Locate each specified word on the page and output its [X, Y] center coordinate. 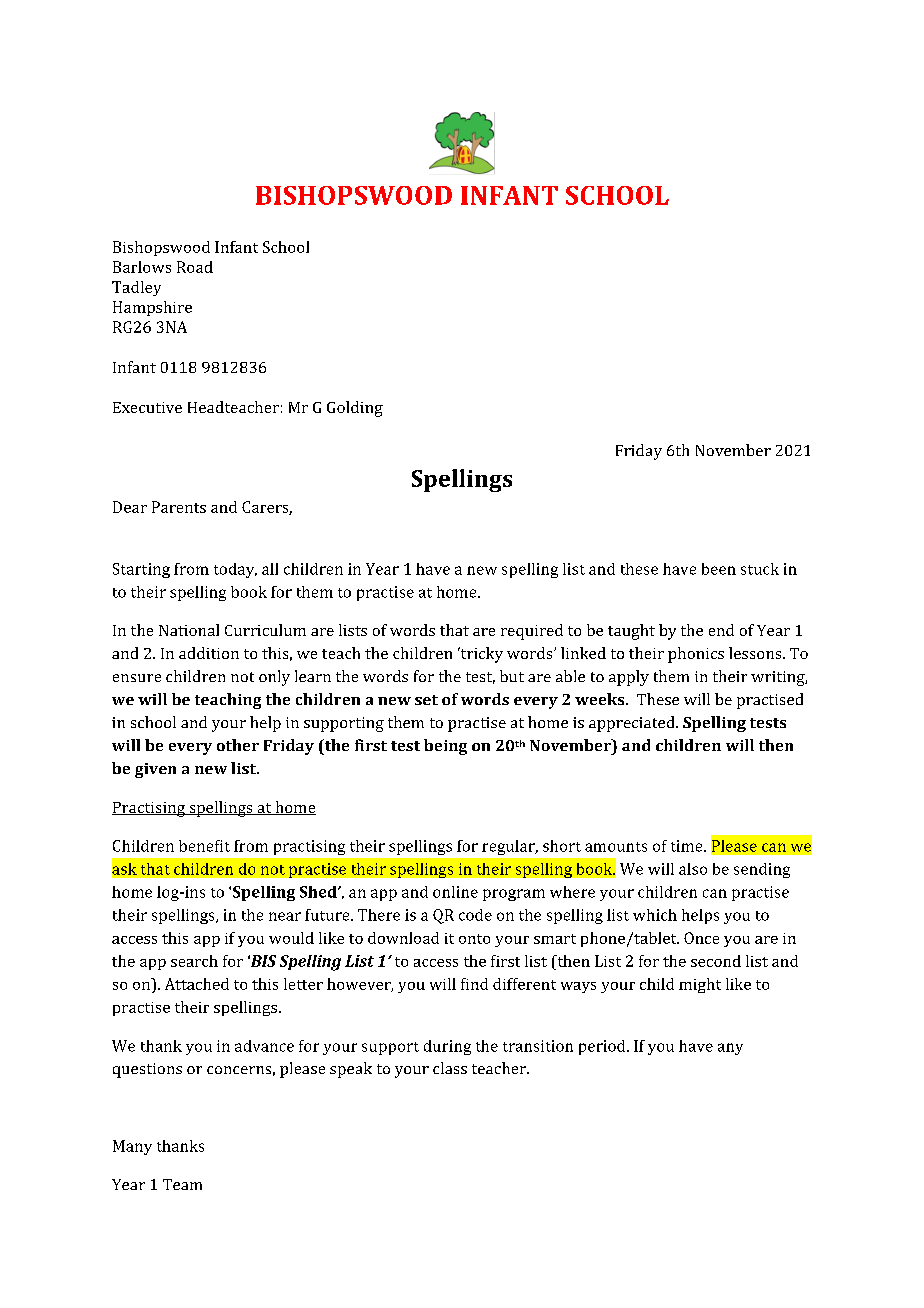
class [450, 1068]
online [455, 892]
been [719, 569]
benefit [204, 846]
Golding [355, 409]
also [693, 869]
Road [195, 267]
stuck [760, 569]
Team [182, 1184]
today [235, 570]
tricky [480, 655]
